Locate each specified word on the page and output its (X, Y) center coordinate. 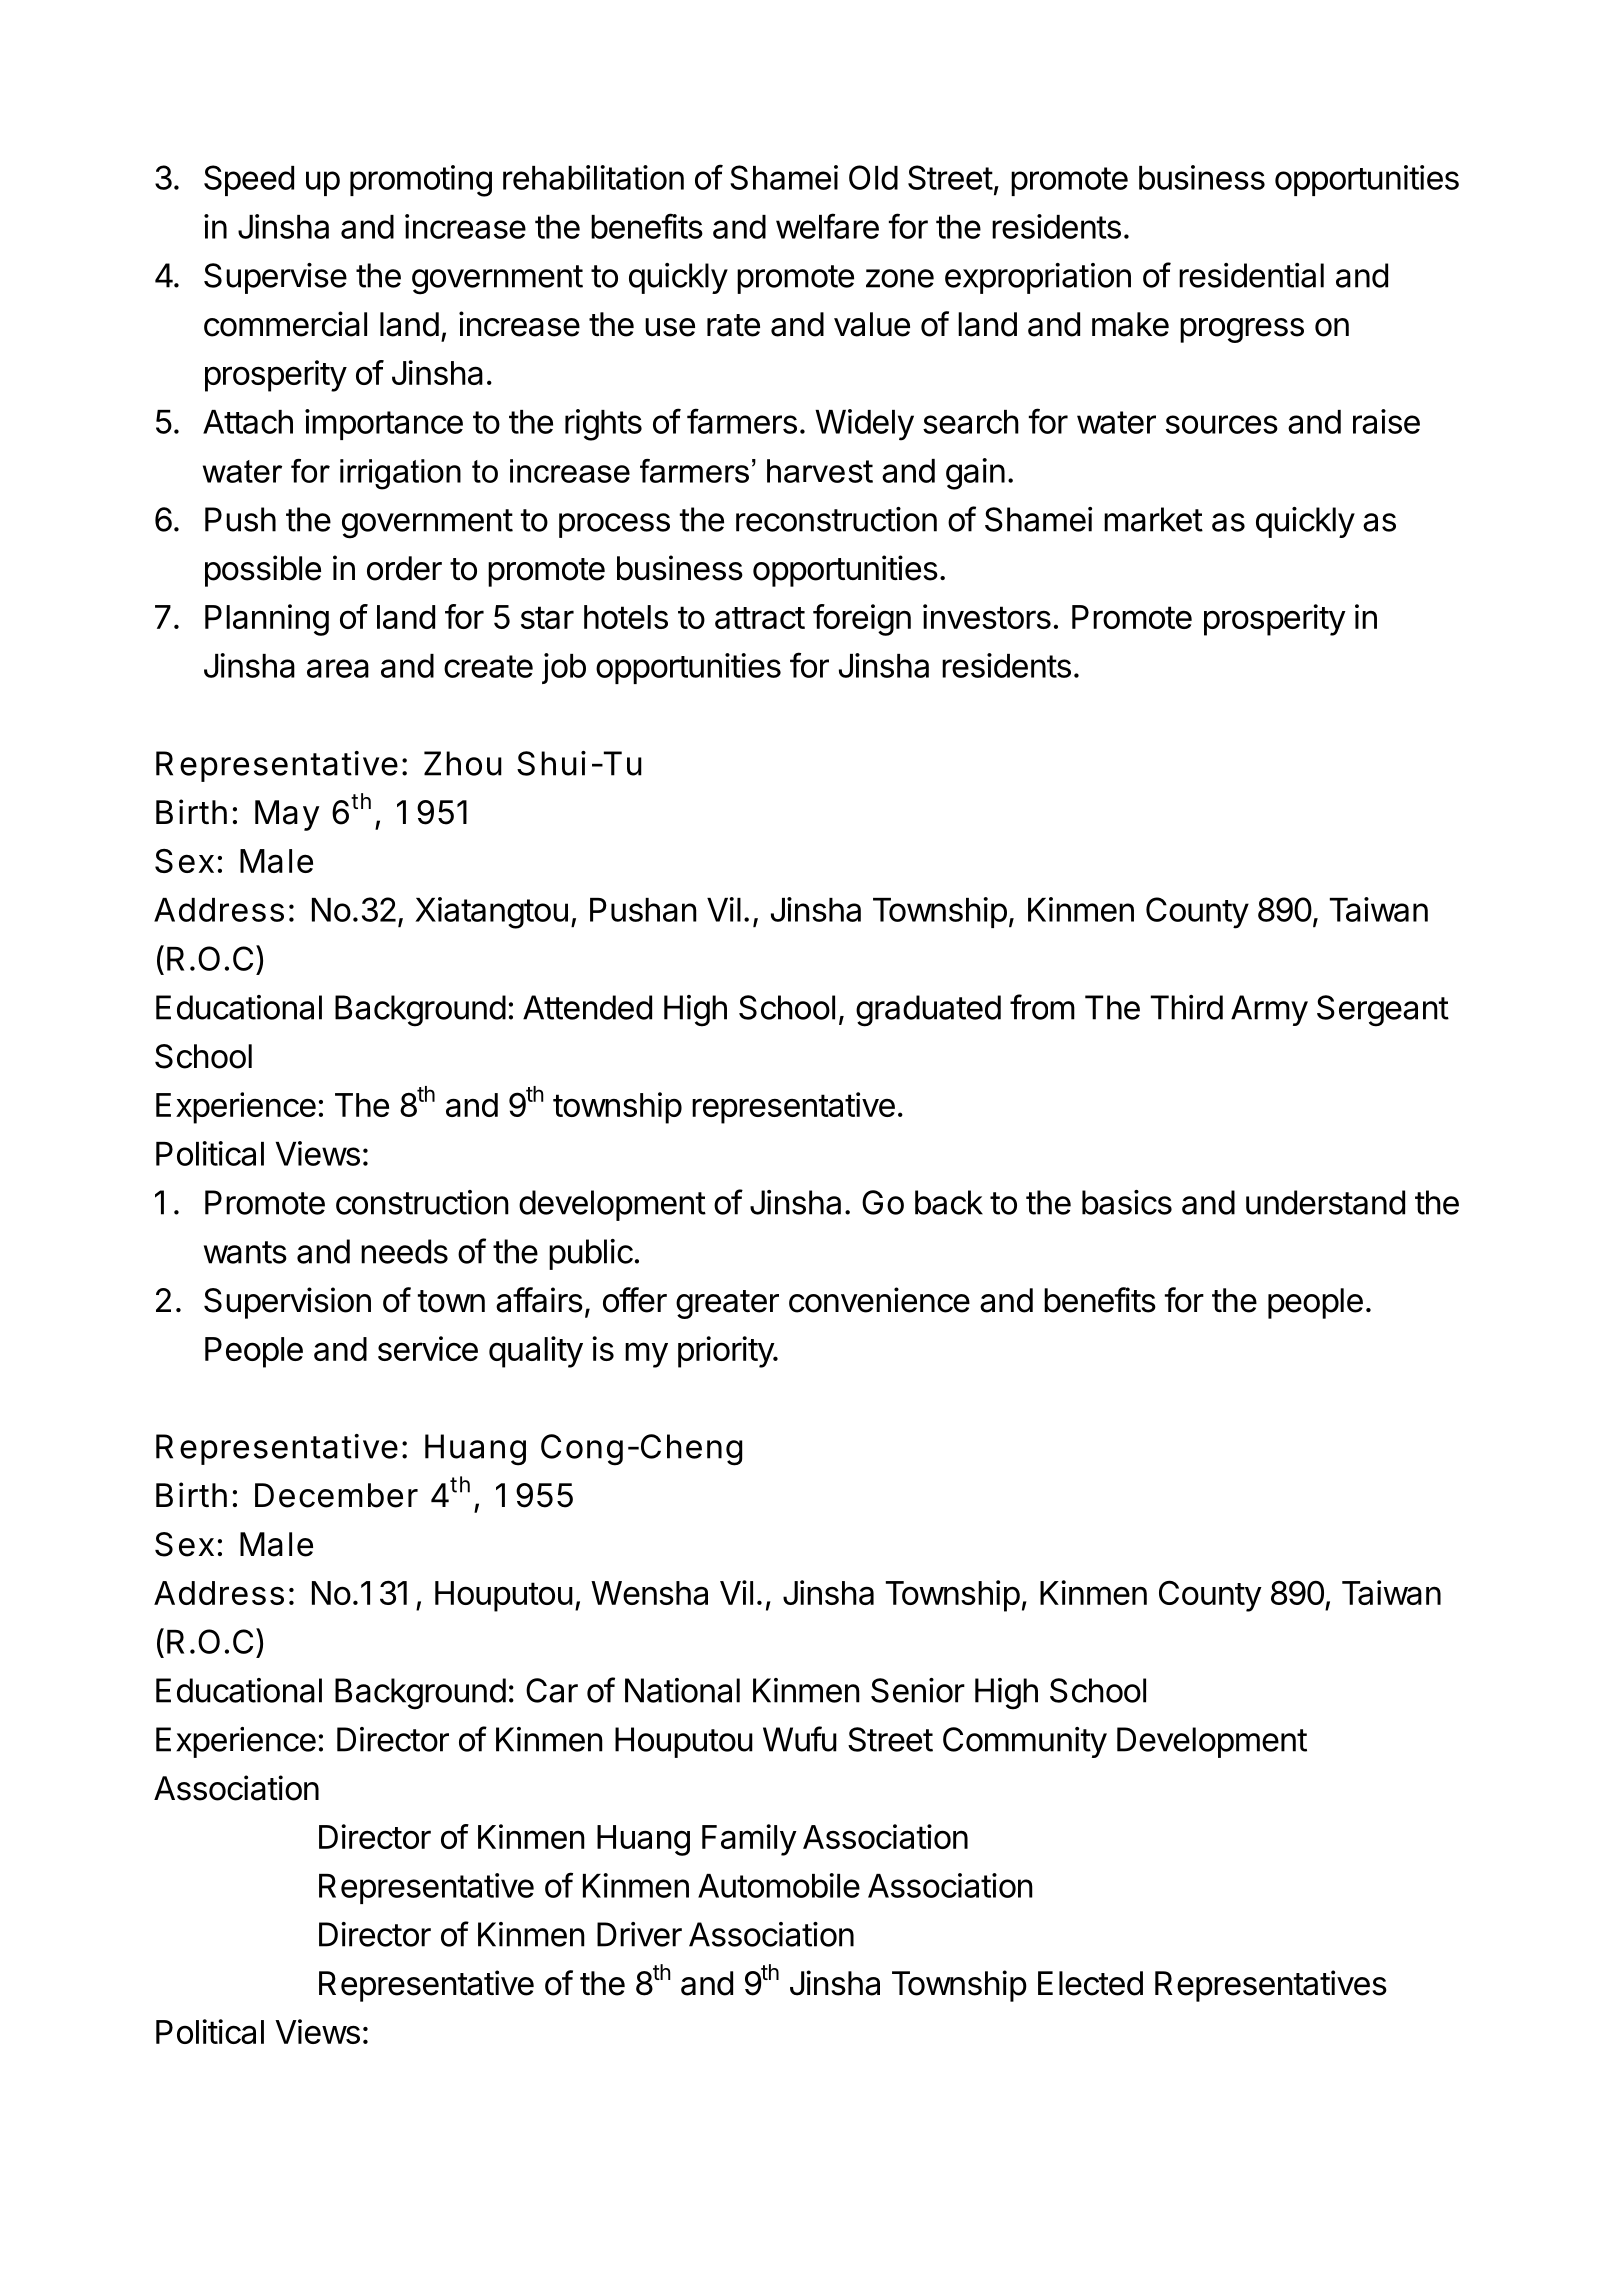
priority (726, 1352)
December (336, 1495)
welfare (827, 226)
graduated (928, 1011)
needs (404, 1251)
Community (1025, 1742)
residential (1251, 275)
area (338, 668)
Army (1269, 1010)
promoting (421, 181)
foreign (862, 620)
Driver (639, 1934)
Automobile (779, 1885)
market (1153, 519)
